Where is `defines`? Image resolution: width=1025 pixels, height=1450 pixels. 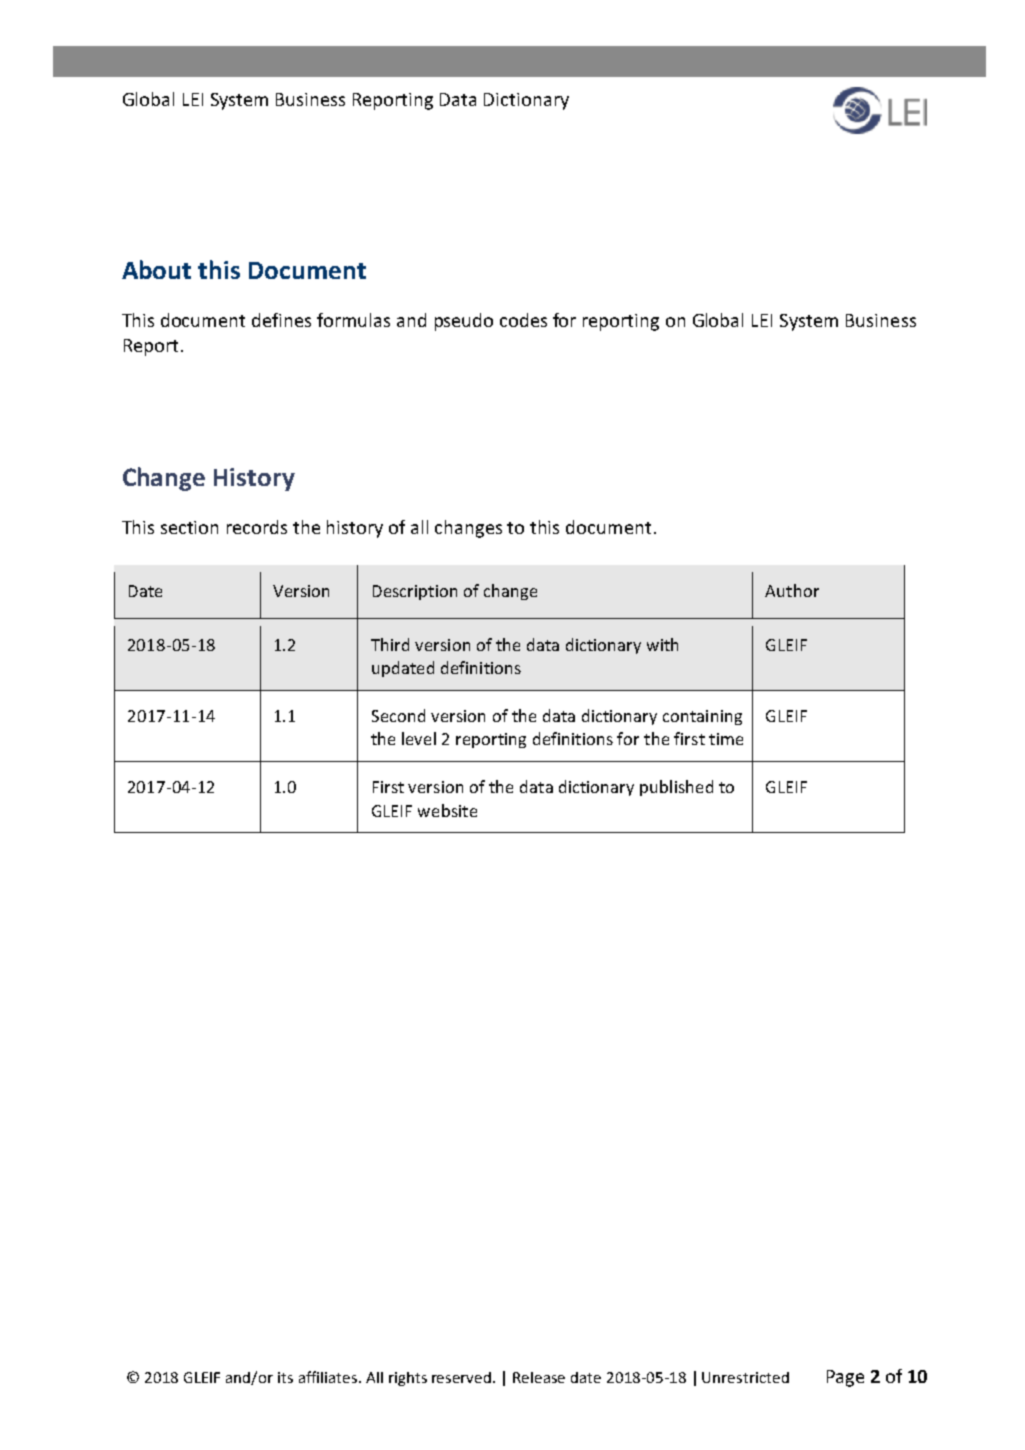 defines is located at coordinates (281, 320).
